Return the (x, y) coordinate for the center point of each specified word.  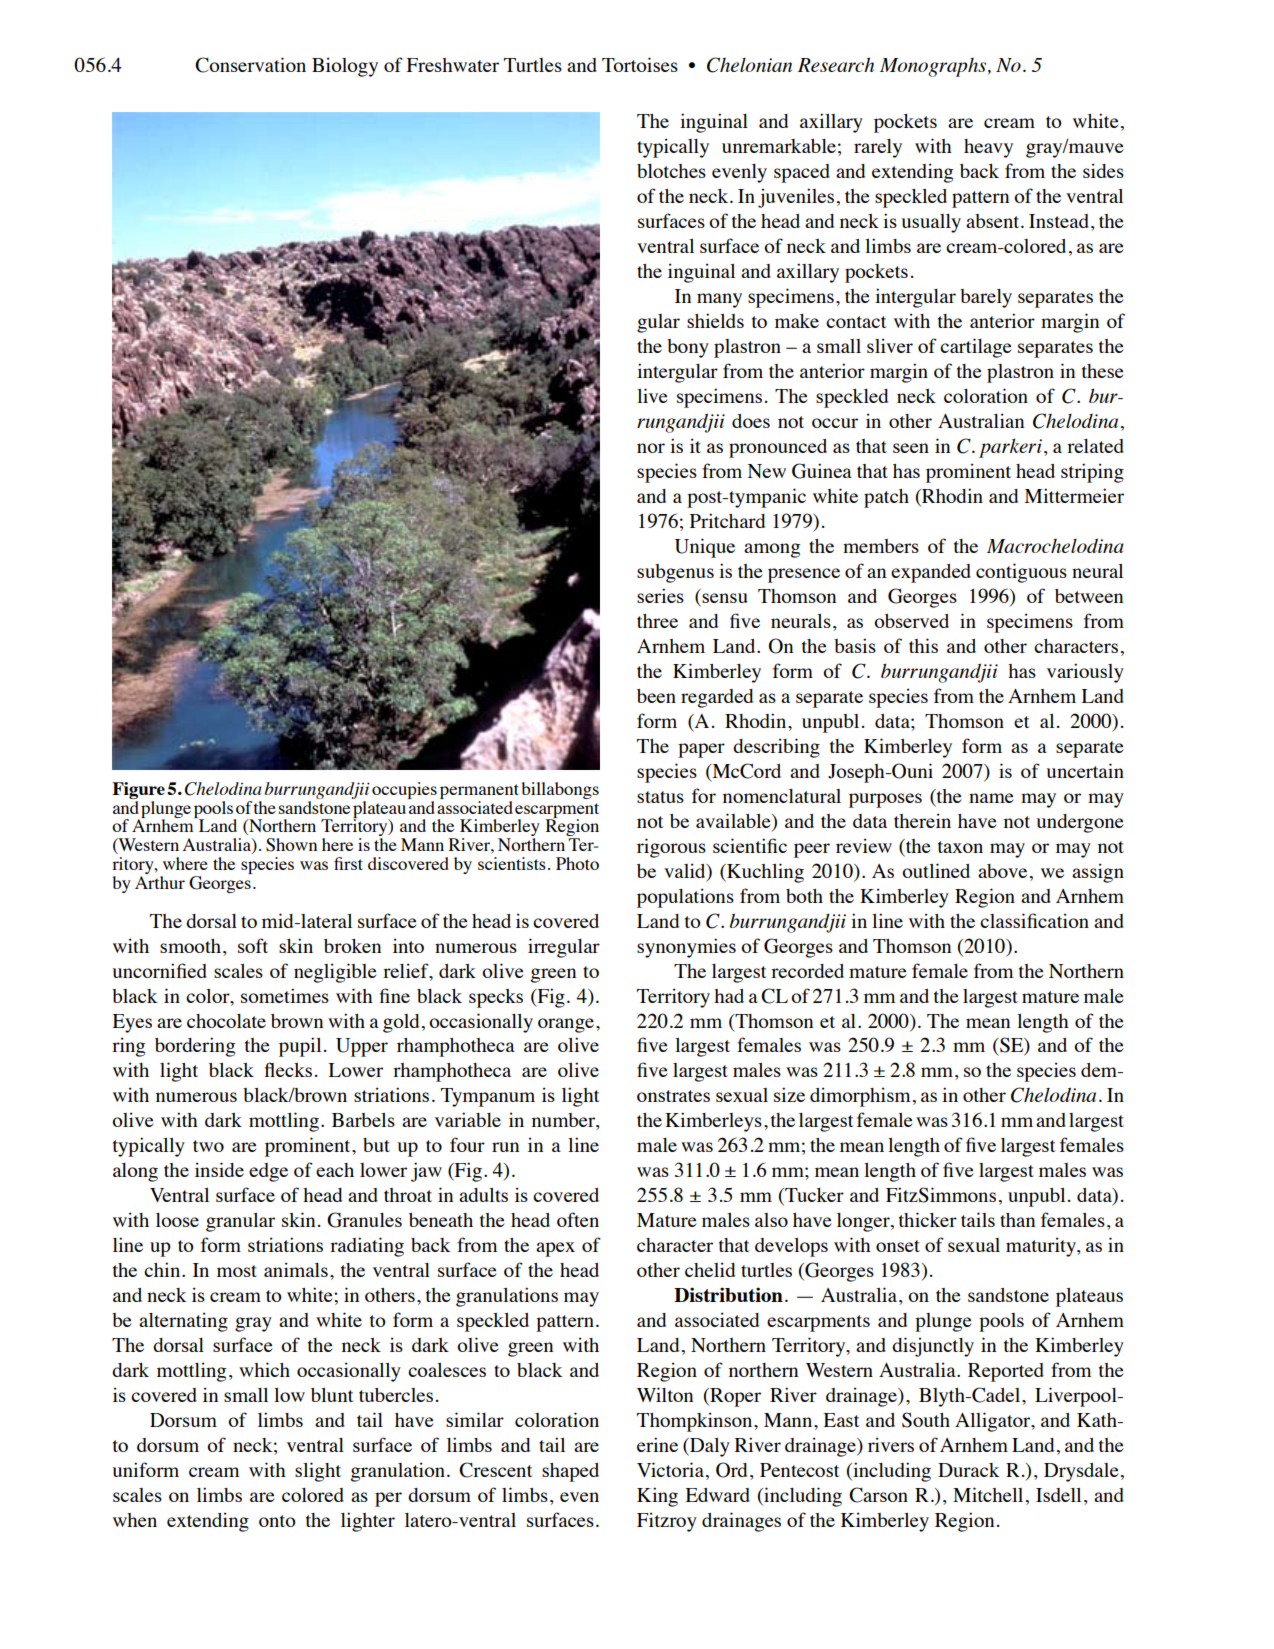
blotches (671, 171)
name (991, 798)
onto (277, 1521)
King (657, 1497)
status (660, 797)
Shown (291, 845)
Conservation (250, 65)
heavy (988, 148)
